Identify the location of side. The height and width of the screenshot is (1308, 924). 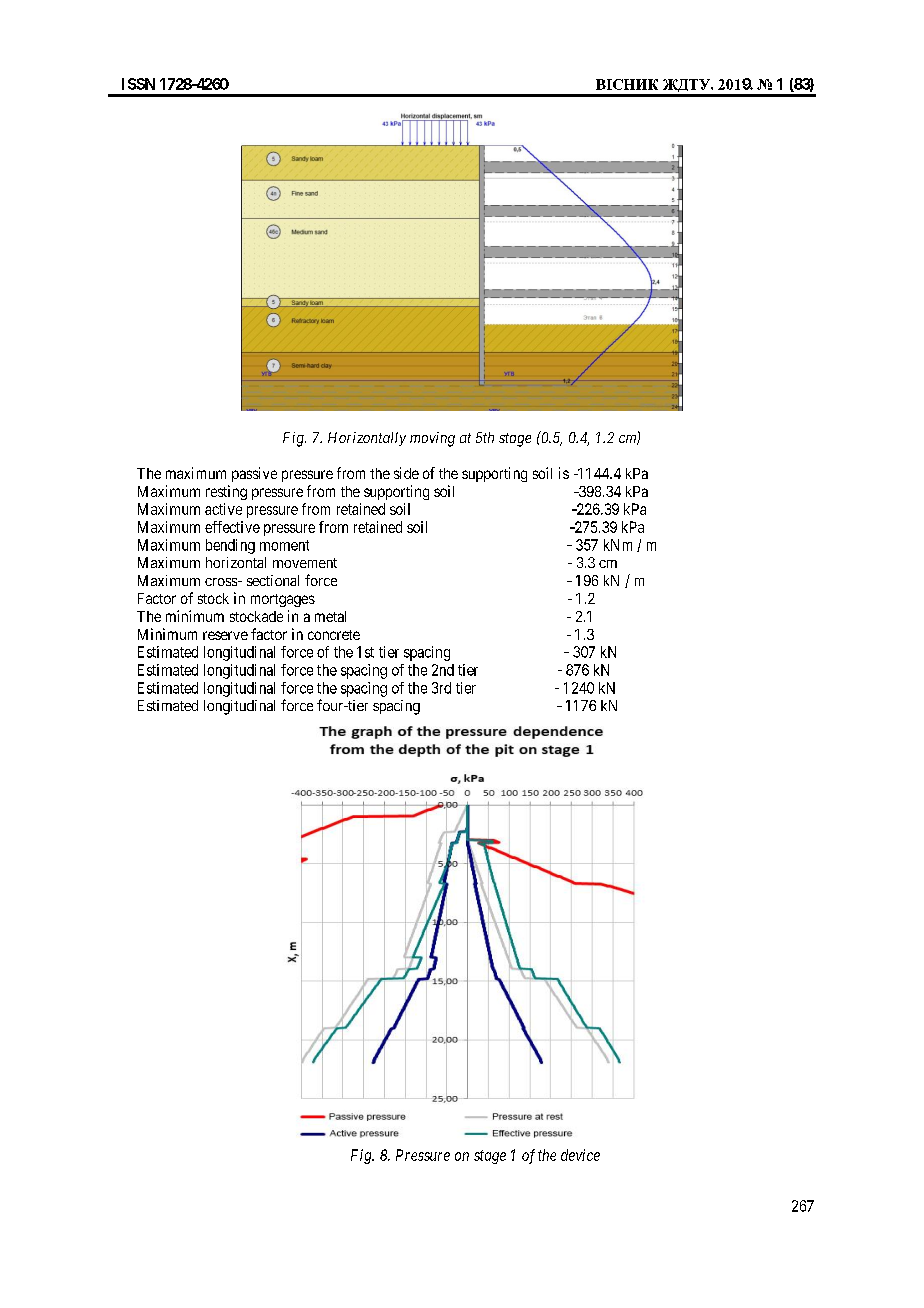
(406, 473).
